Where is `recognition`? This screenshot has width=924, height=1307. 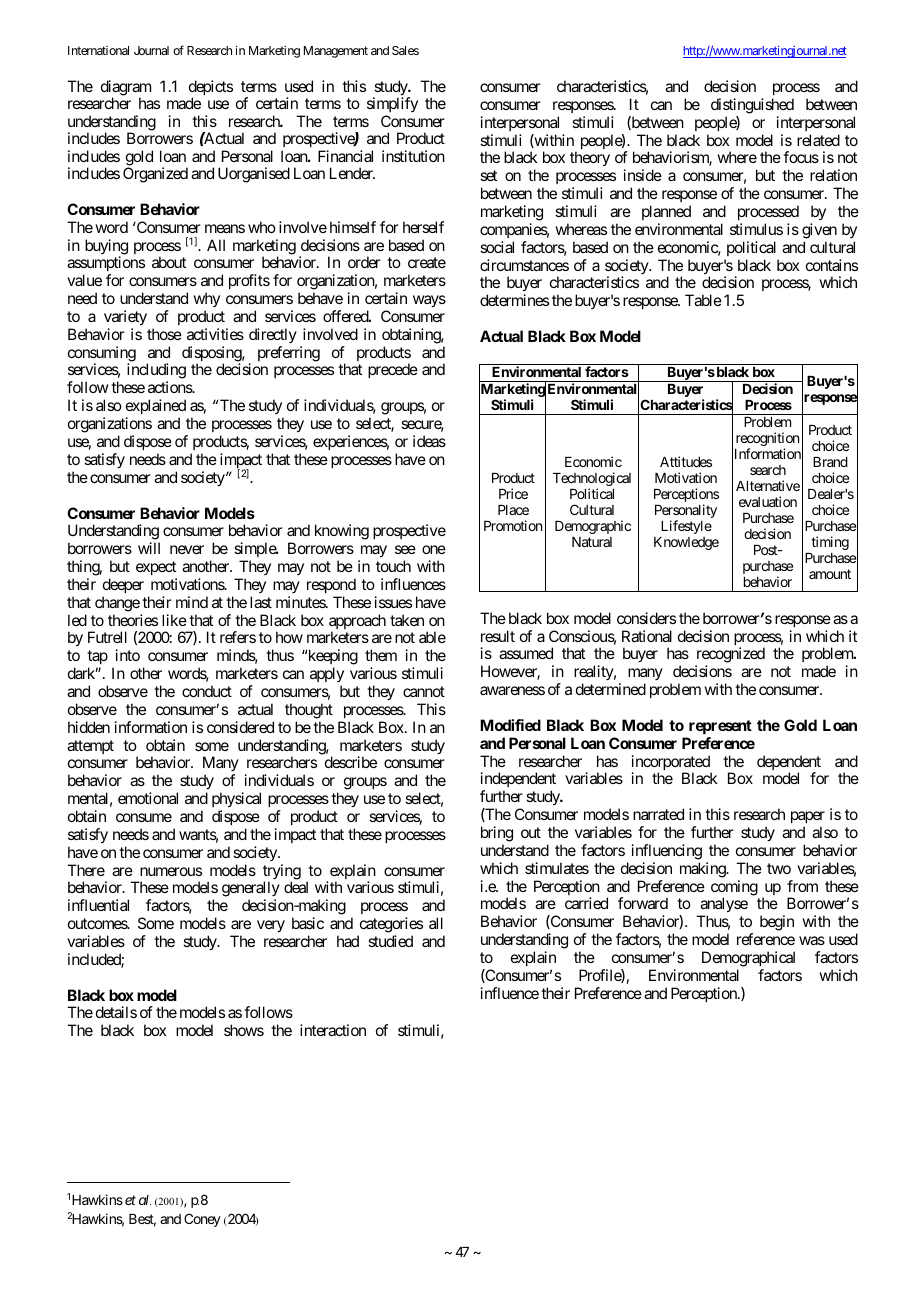
recognition is located at coordinates (767, 440).
